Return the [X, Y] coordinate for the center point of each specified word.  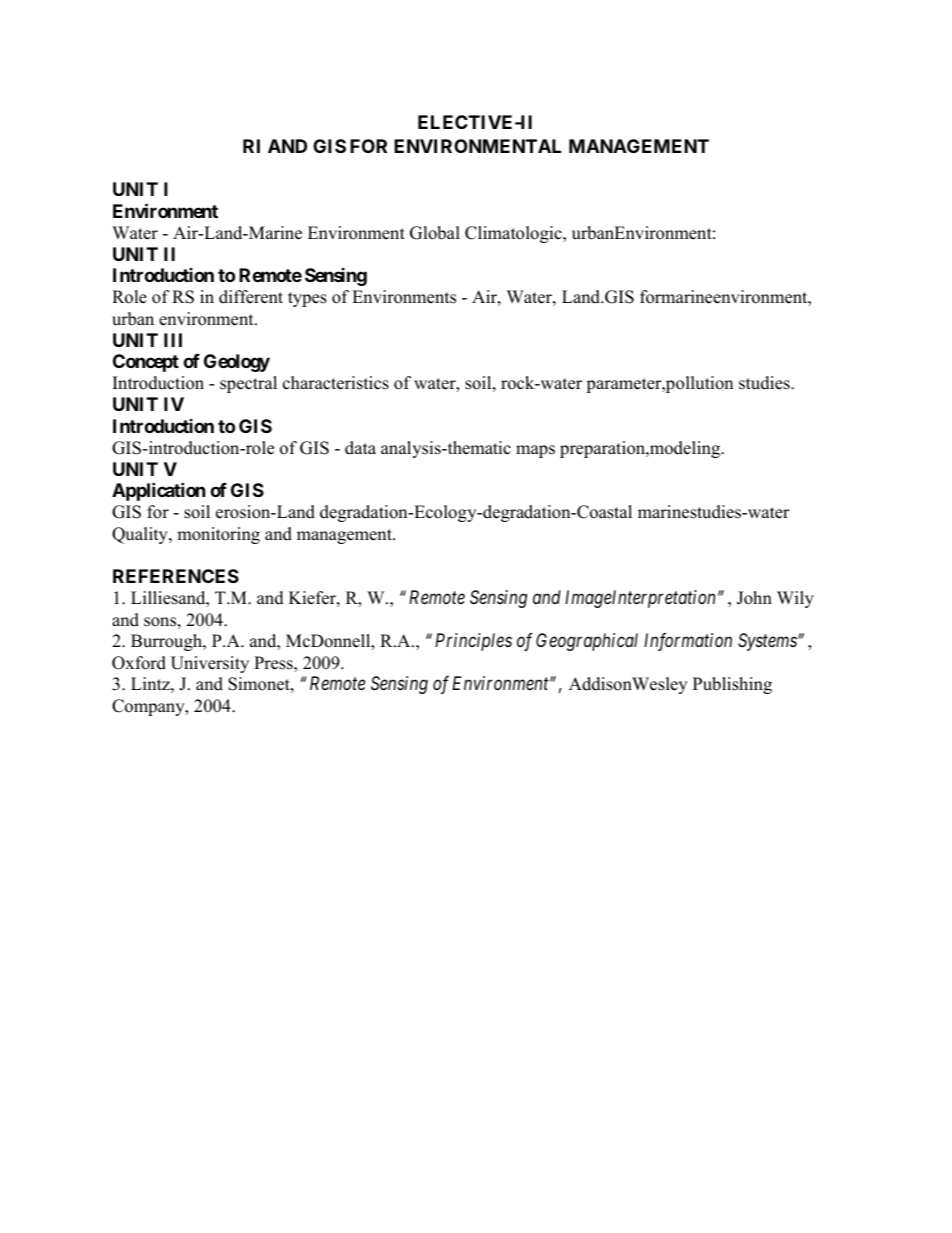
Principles [473, 642]
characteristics [336, 383]
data [360, 448]
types [307, 299]
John [754, 598]
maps [535, 451]
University [210, 664]
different [251, 297]
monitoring [218, 535]
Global [435, 233]
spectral [248, 384]
